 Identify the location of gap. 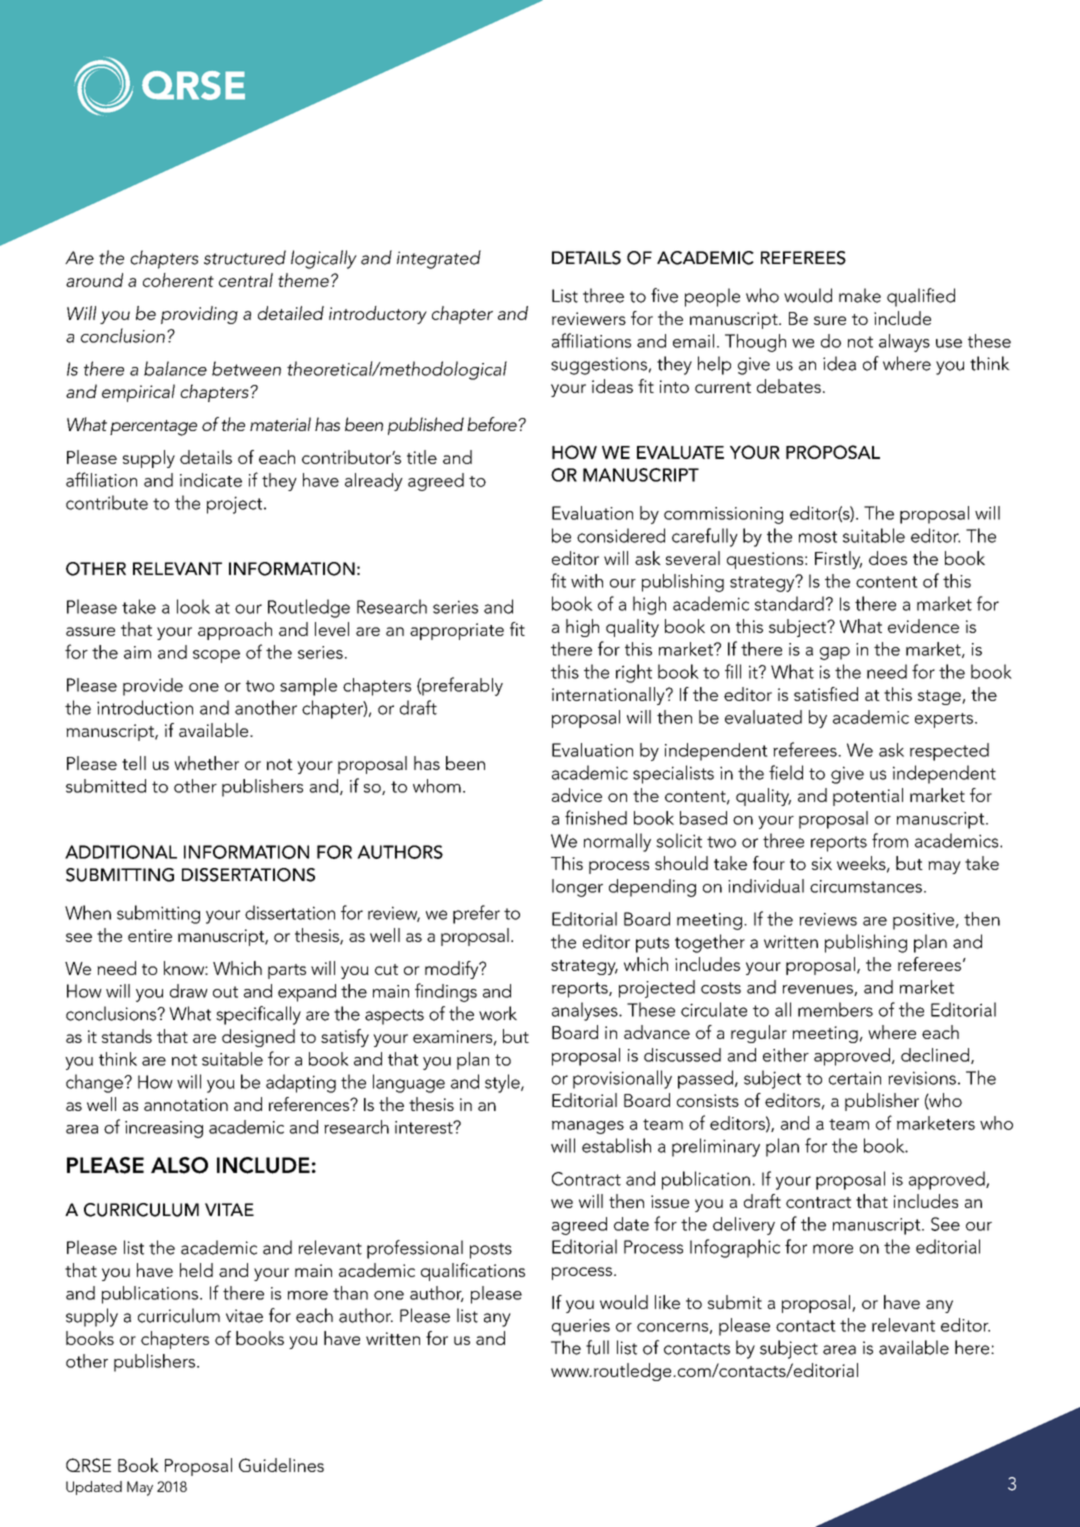
(835, 653).
